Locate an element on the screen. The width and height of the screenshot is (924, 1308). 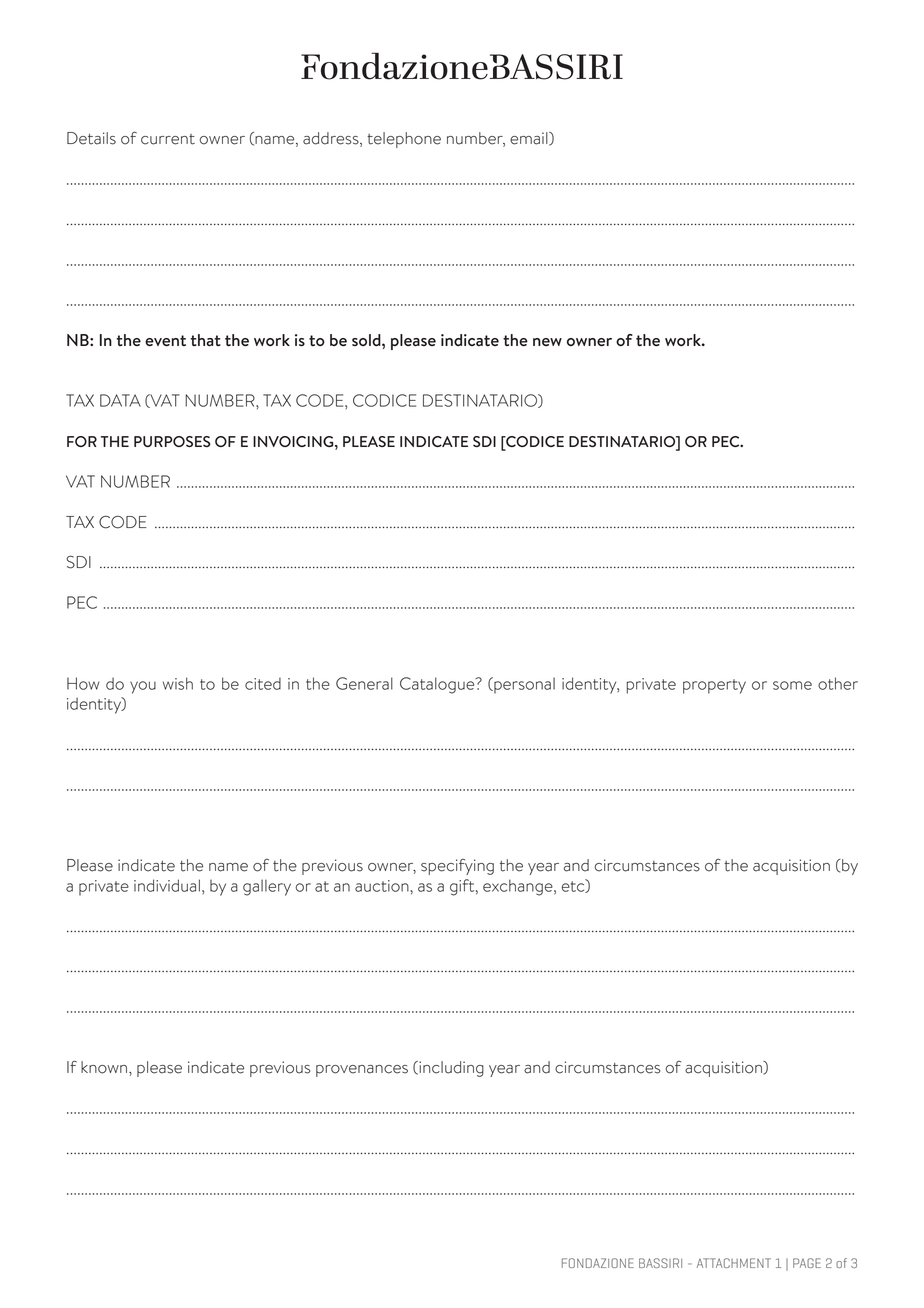
individual is located at coordinates (167, 885).
